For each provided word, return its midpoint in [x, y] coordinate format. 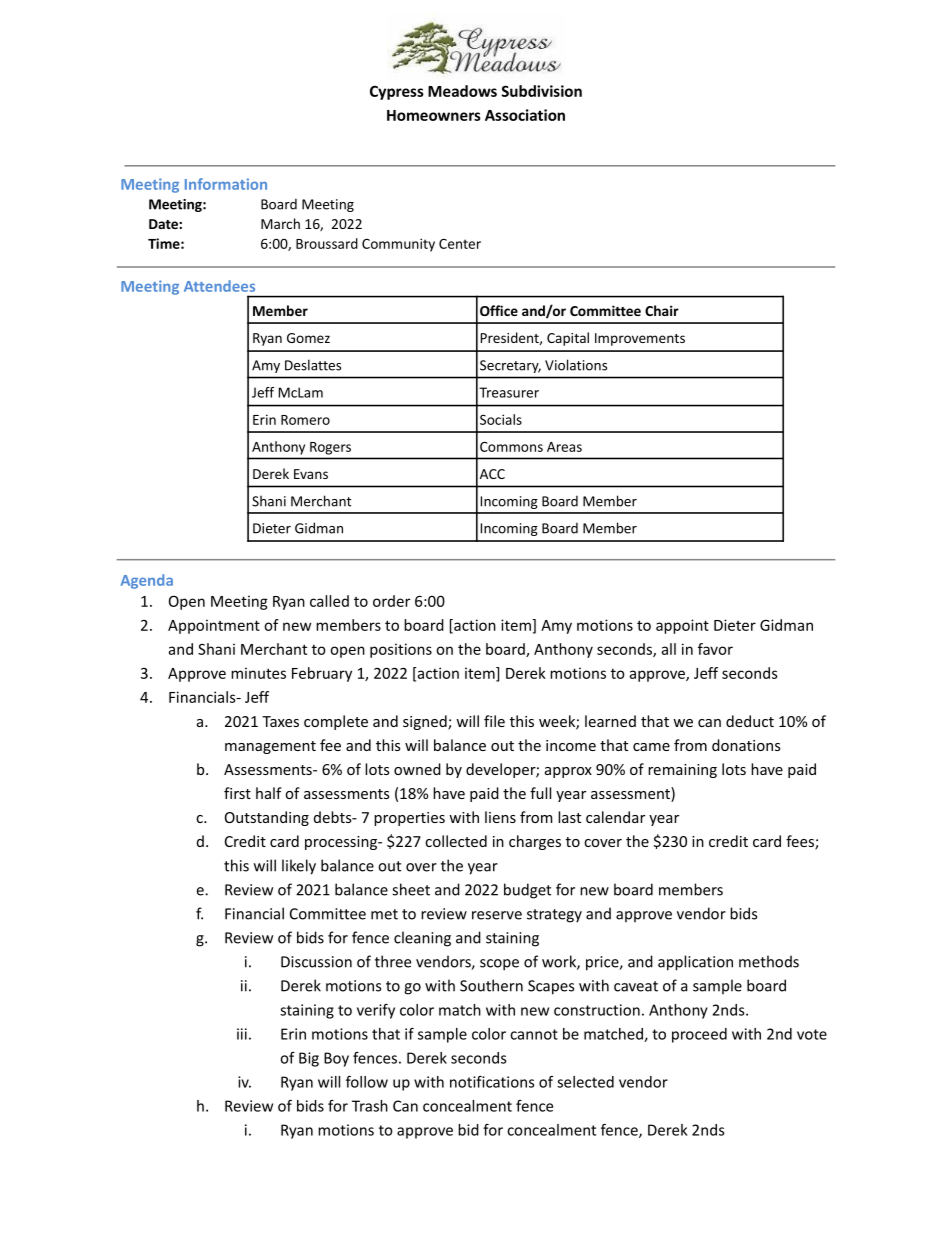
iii [242, 1034]
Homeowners [434, 115]
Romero [305, 420]
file [494, 721]
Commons [511, 447]
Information [226, 184]
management [270, 747]
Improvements [640, 339]
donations [746, 745]
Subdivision [542, 91]
